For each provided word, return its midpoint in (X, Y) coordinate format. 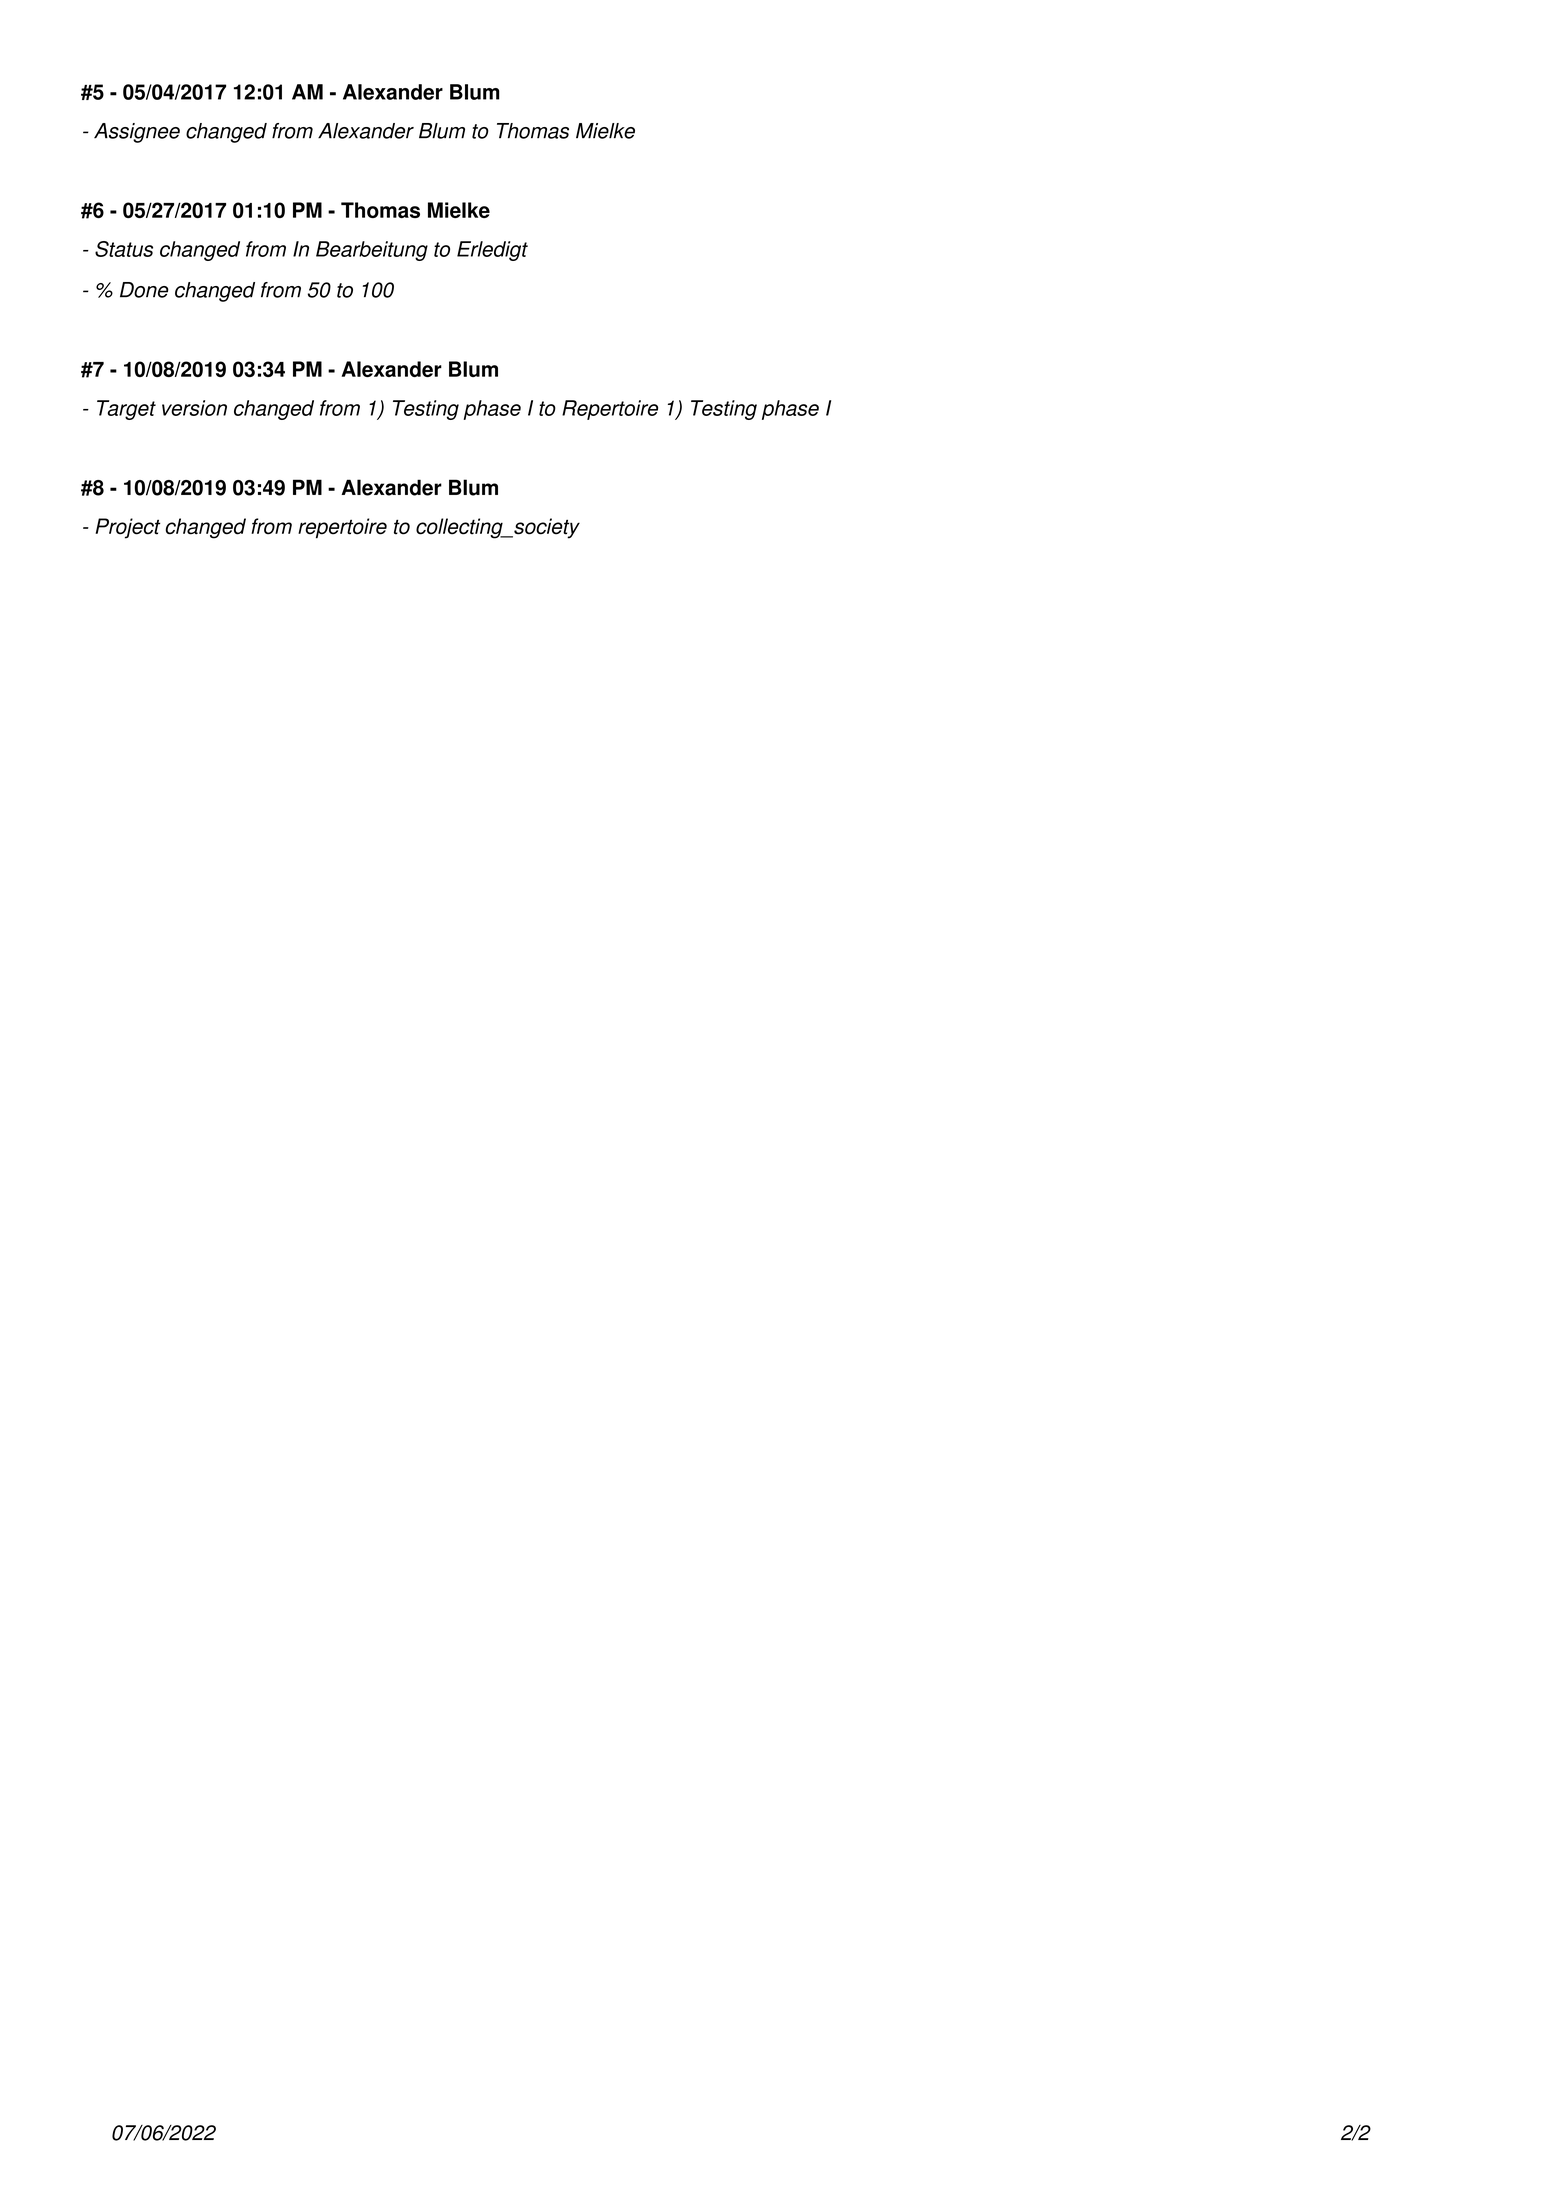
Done (144, 290)
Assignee (137, 133)
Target (126, 410)
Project (127, 528)
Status (124, 249)
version (194, 408)
